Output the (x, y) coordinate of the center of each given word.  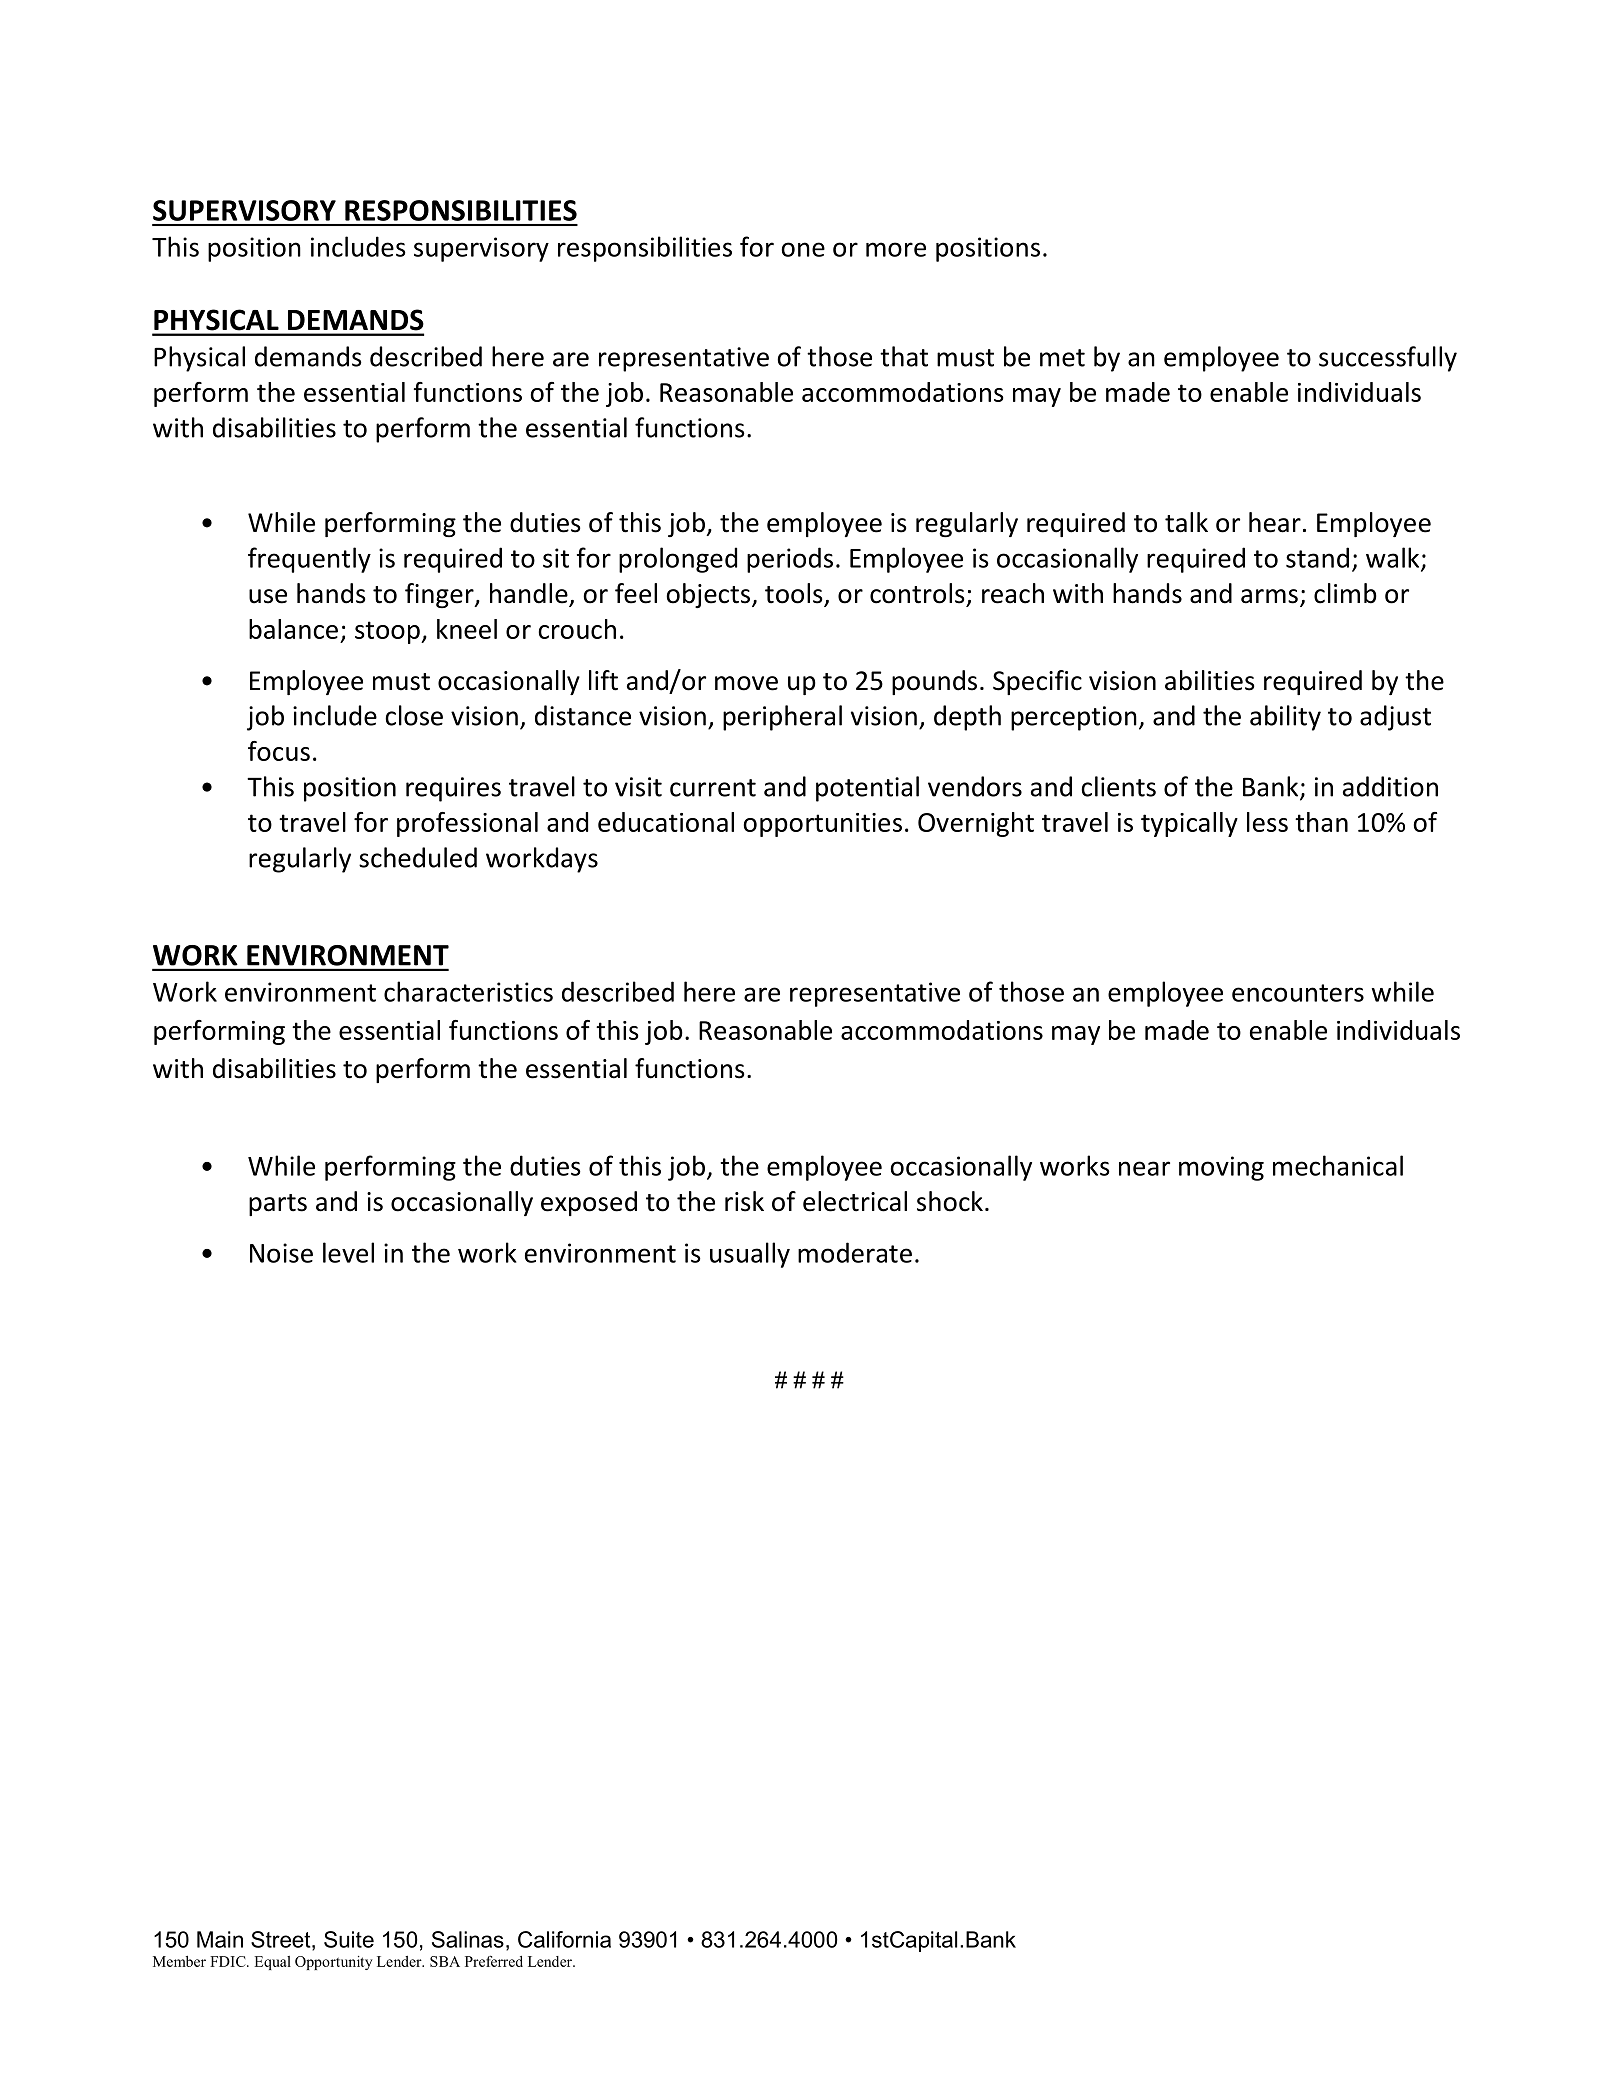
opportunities (822, 825)
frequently (309, 560)
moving (1221, 1168)
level (348, 1252)
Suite (349, 1939)
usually (750, 1255)
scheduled (418, 857)
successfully (1388, 359)
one (803, 249)
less (1267, 822)
